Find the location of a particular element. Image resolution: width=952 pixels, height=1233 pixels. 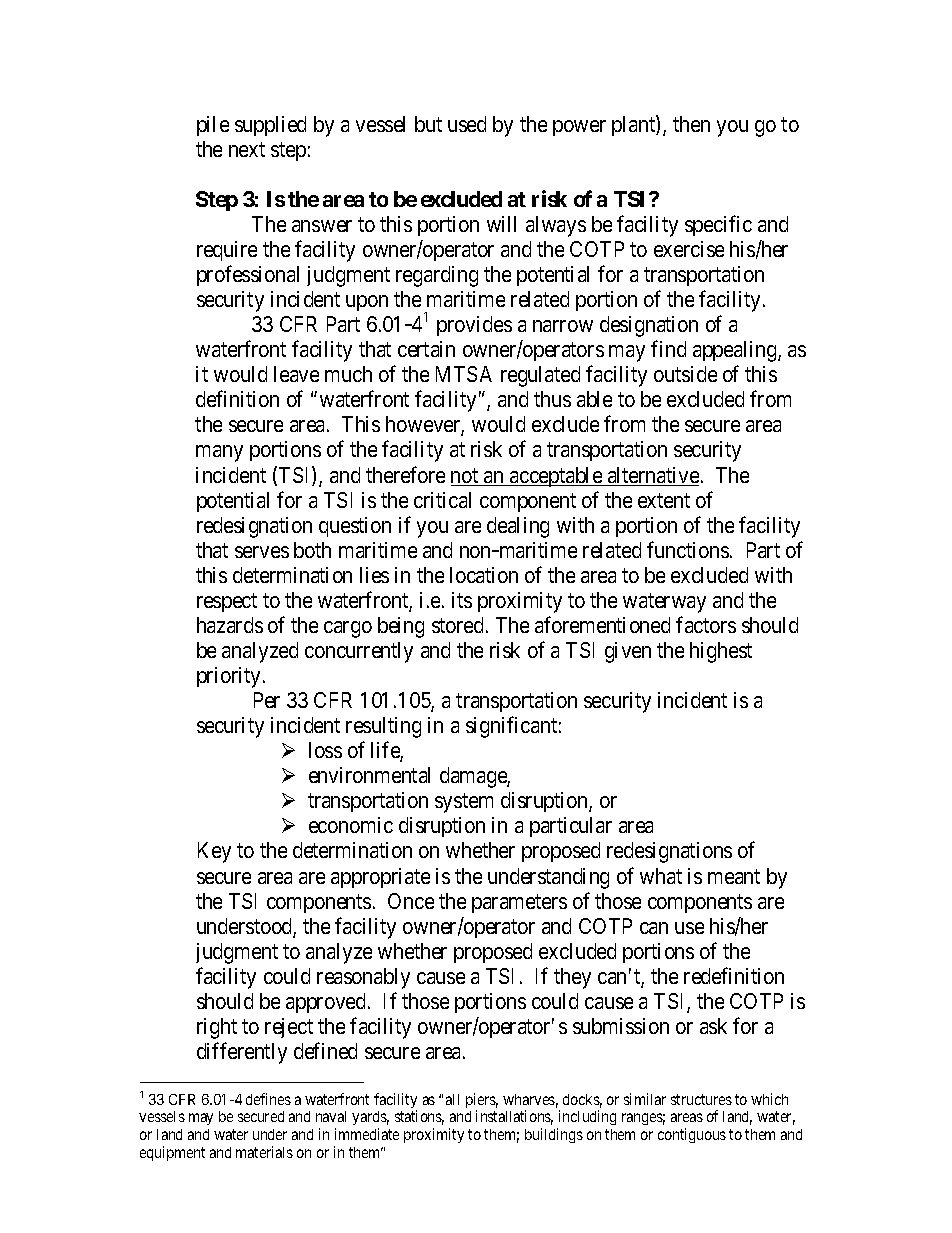

loss is located at coordinates (325, 750).
